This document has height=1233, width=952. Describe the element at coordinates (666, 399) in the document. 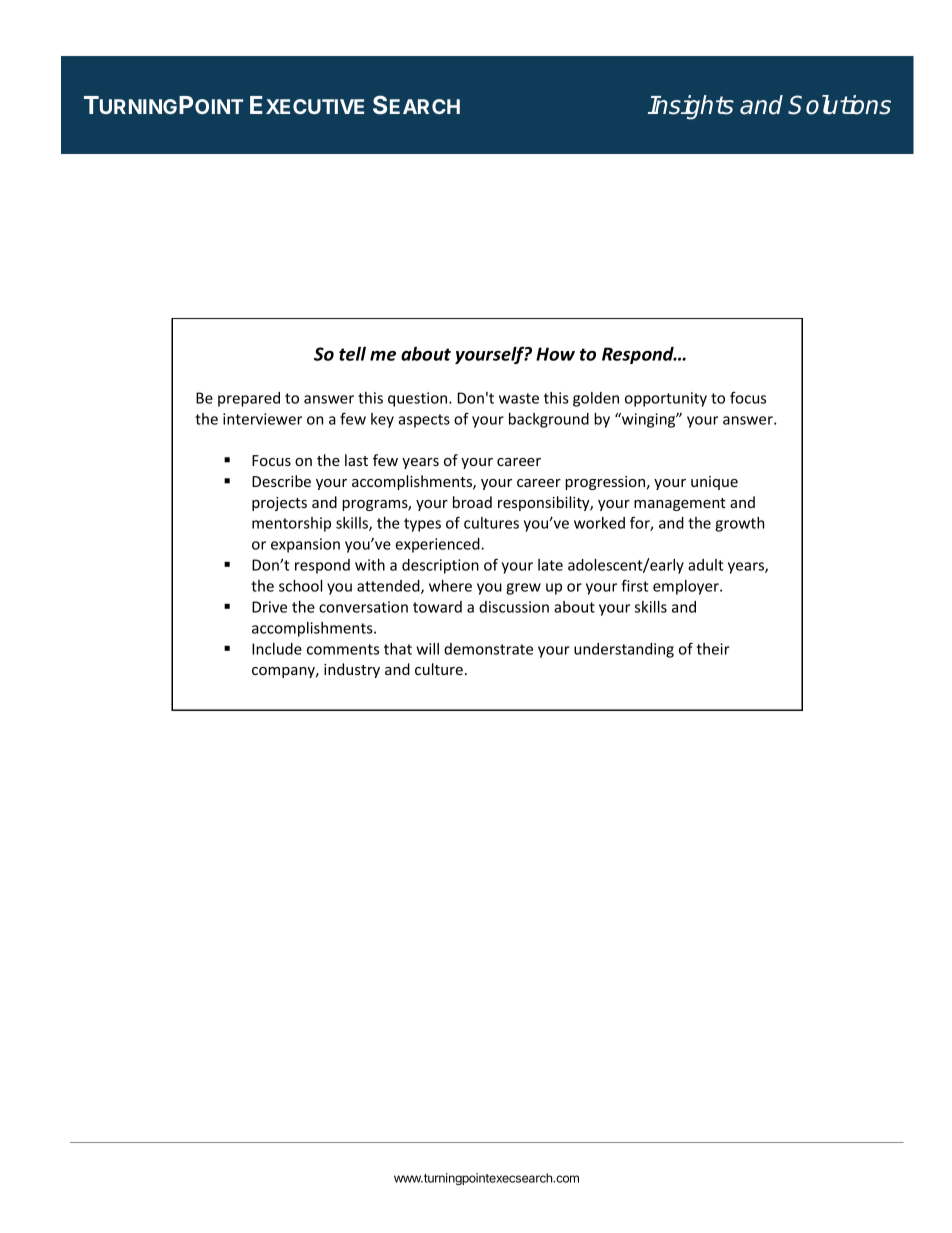

I see `opportunity` at that location.
